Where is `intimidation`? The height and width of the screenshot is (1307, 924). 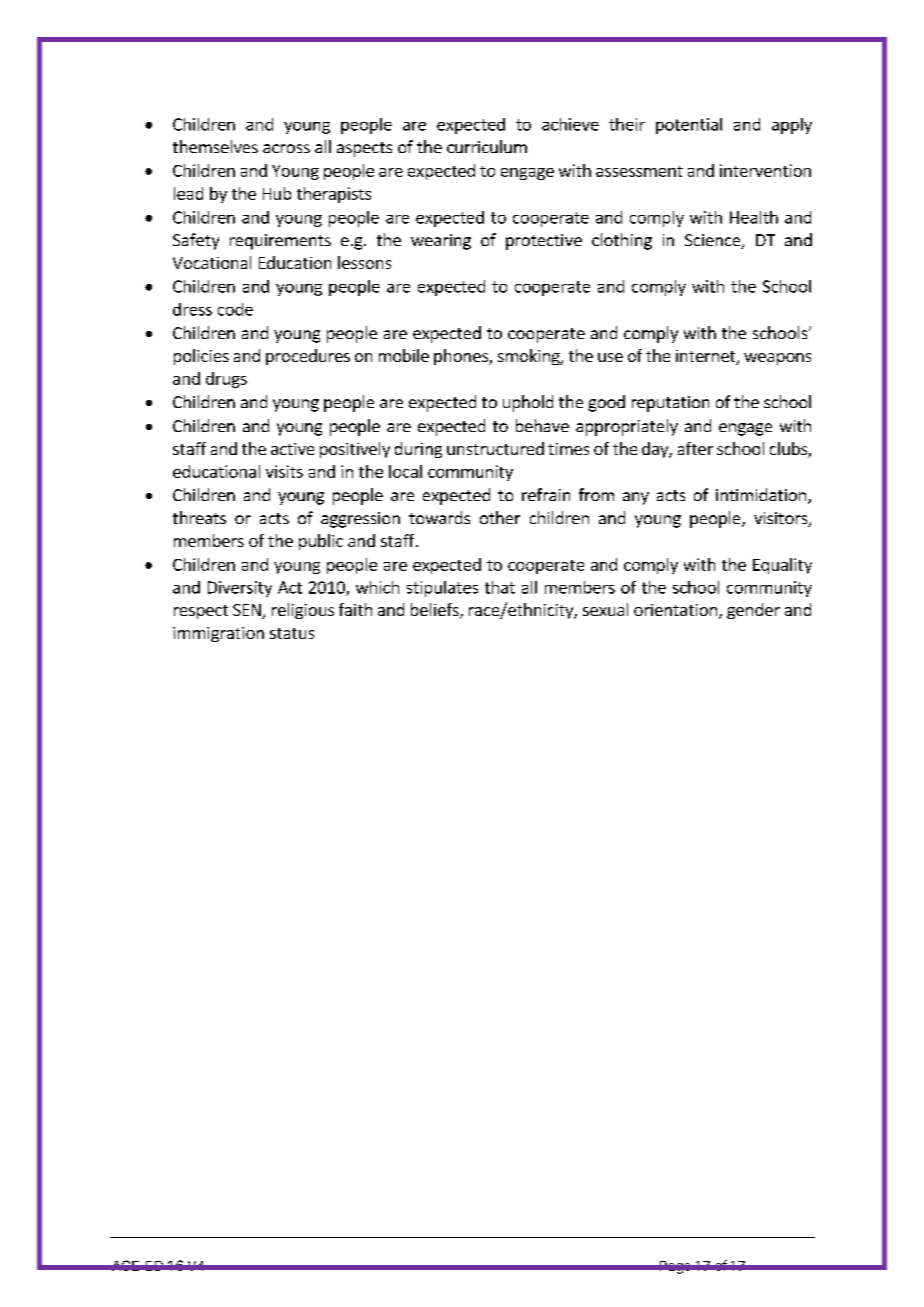
intimidation is located at coordinates (761, 494).
